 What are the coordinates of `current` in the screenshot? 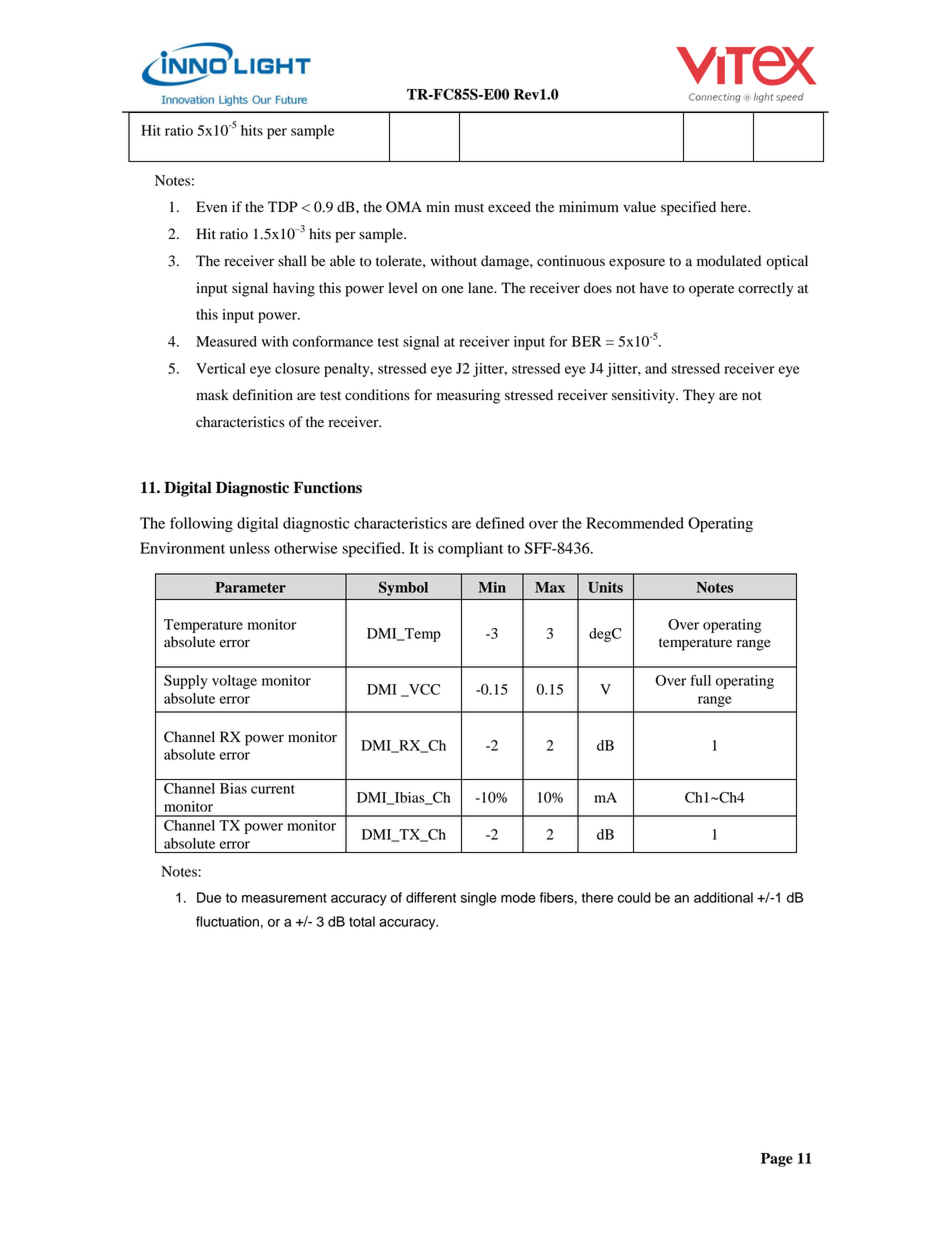 It's located at (273, 789).
